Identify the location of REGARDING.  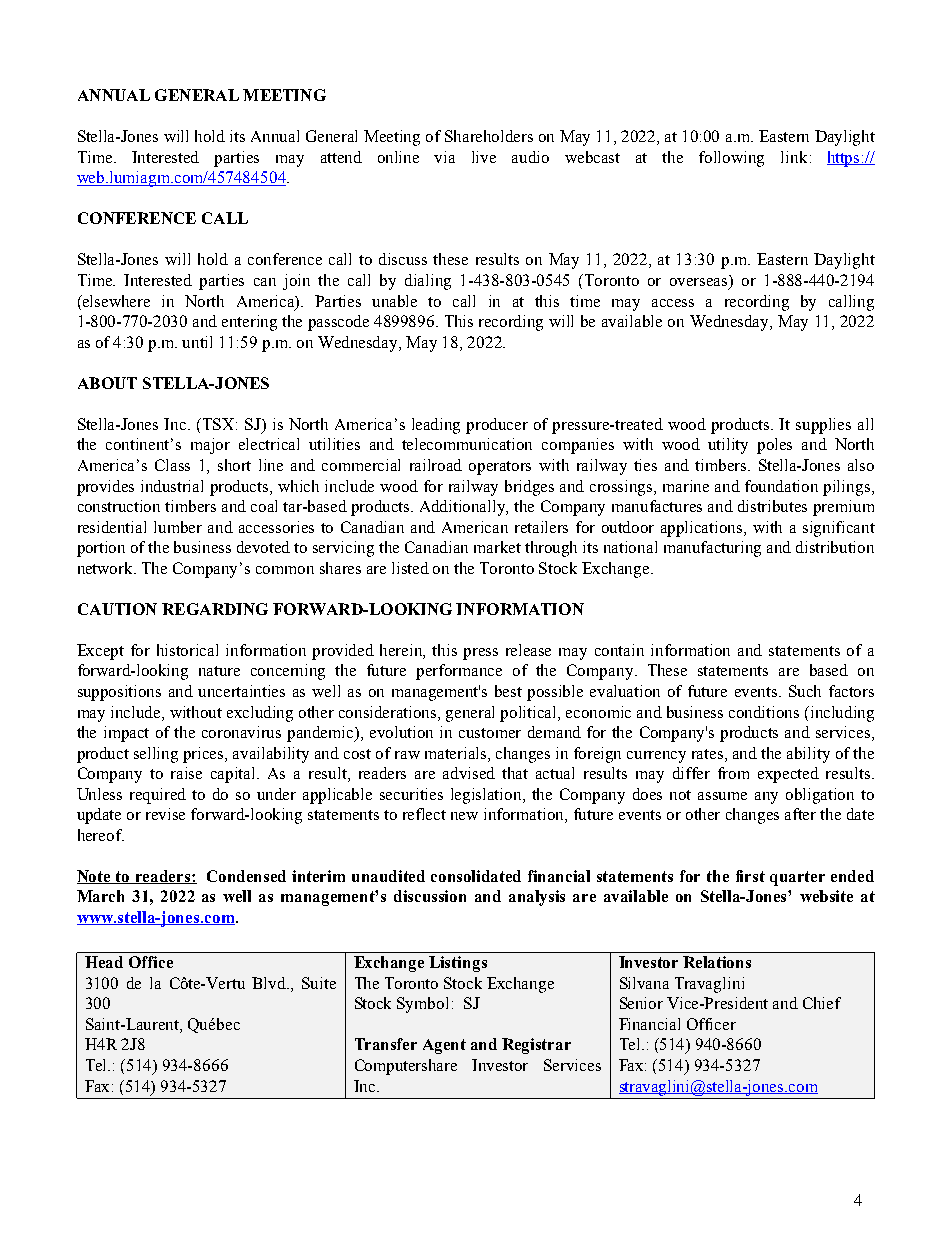
(215, 609).
